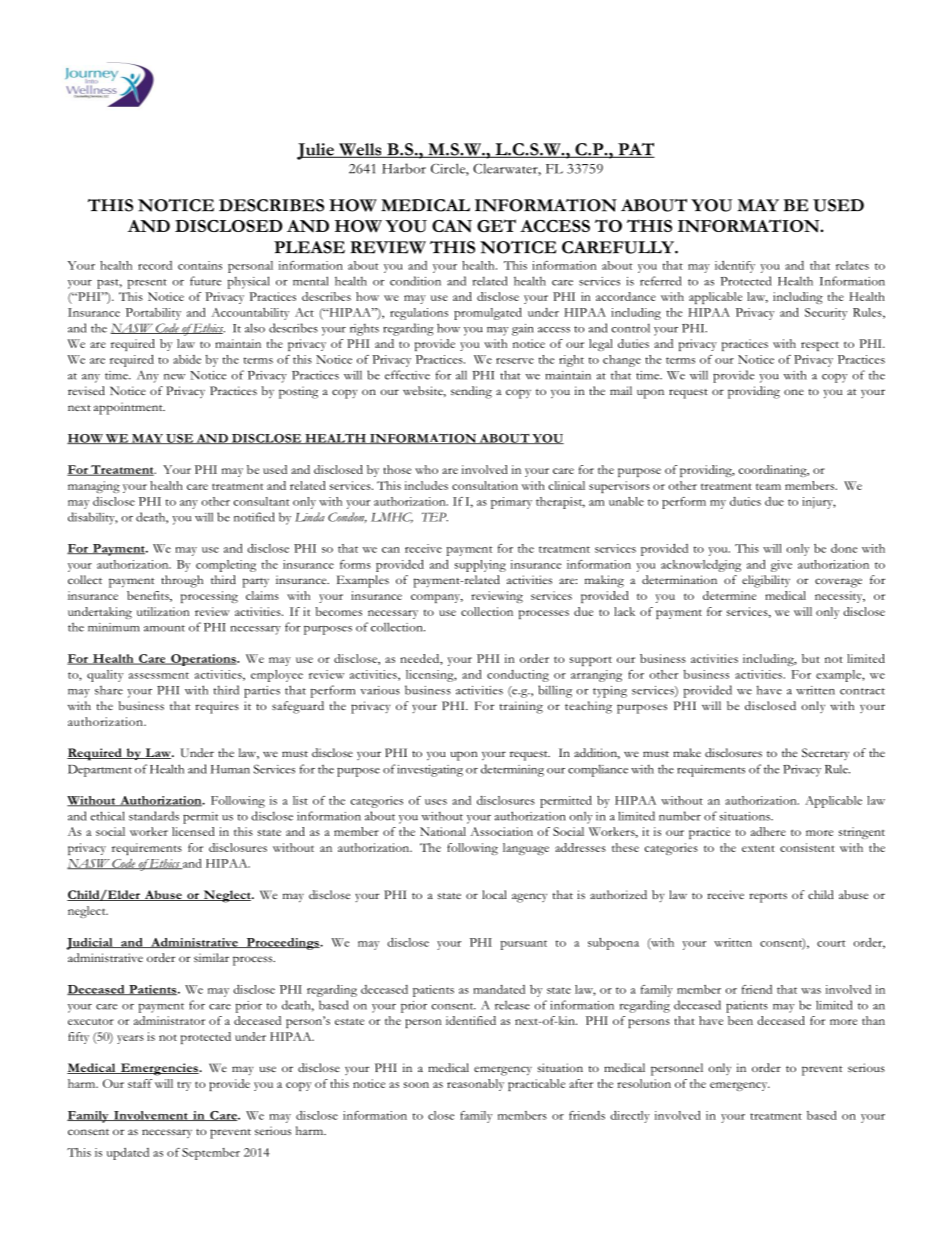  What do you see at coordinates (735, 267) in the image?
I see `identify` at bounding box center [735, 267].
